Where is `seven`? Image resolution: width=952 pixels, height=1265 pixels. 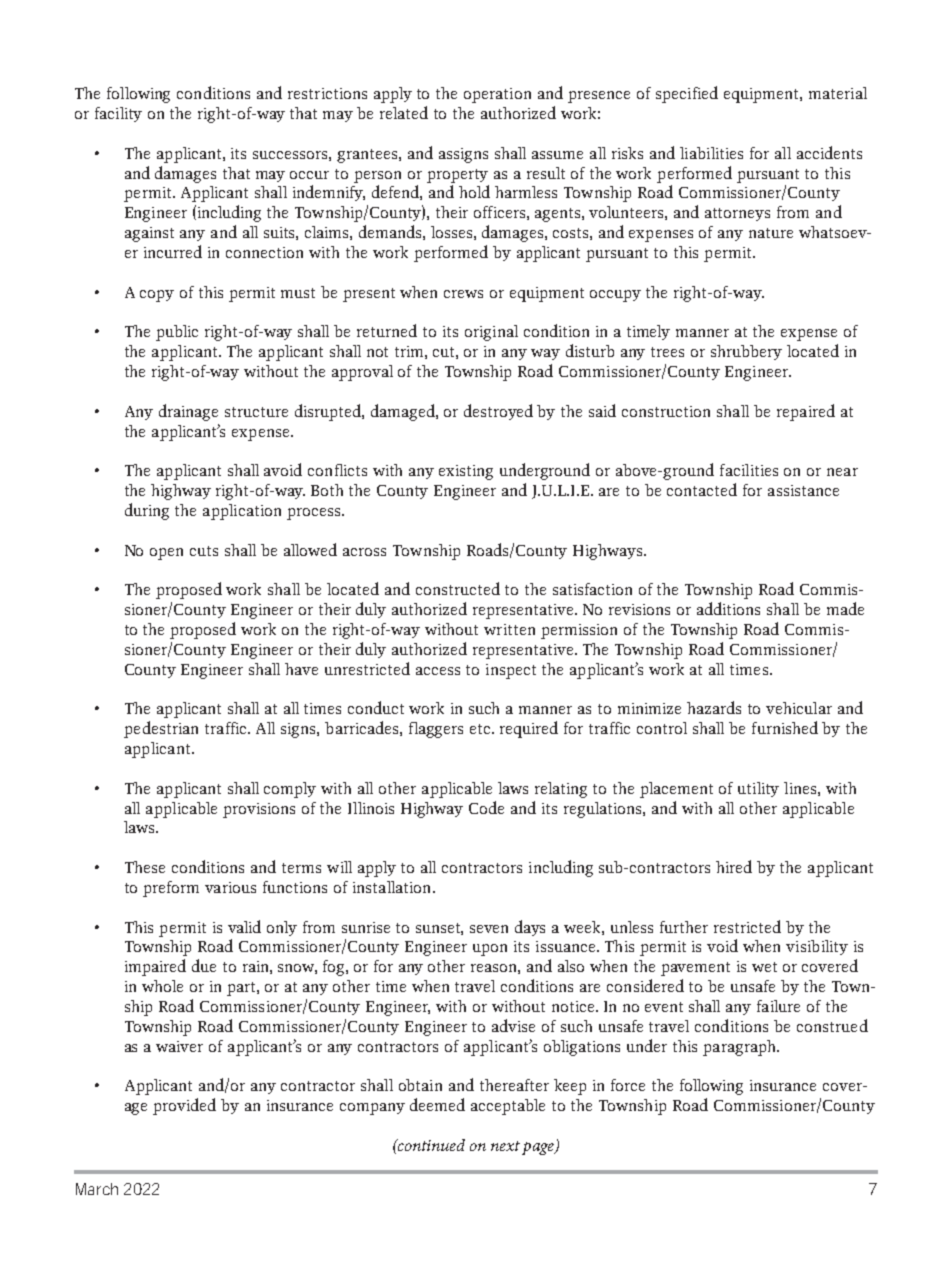
seven is located at coordinates (489, 929).
